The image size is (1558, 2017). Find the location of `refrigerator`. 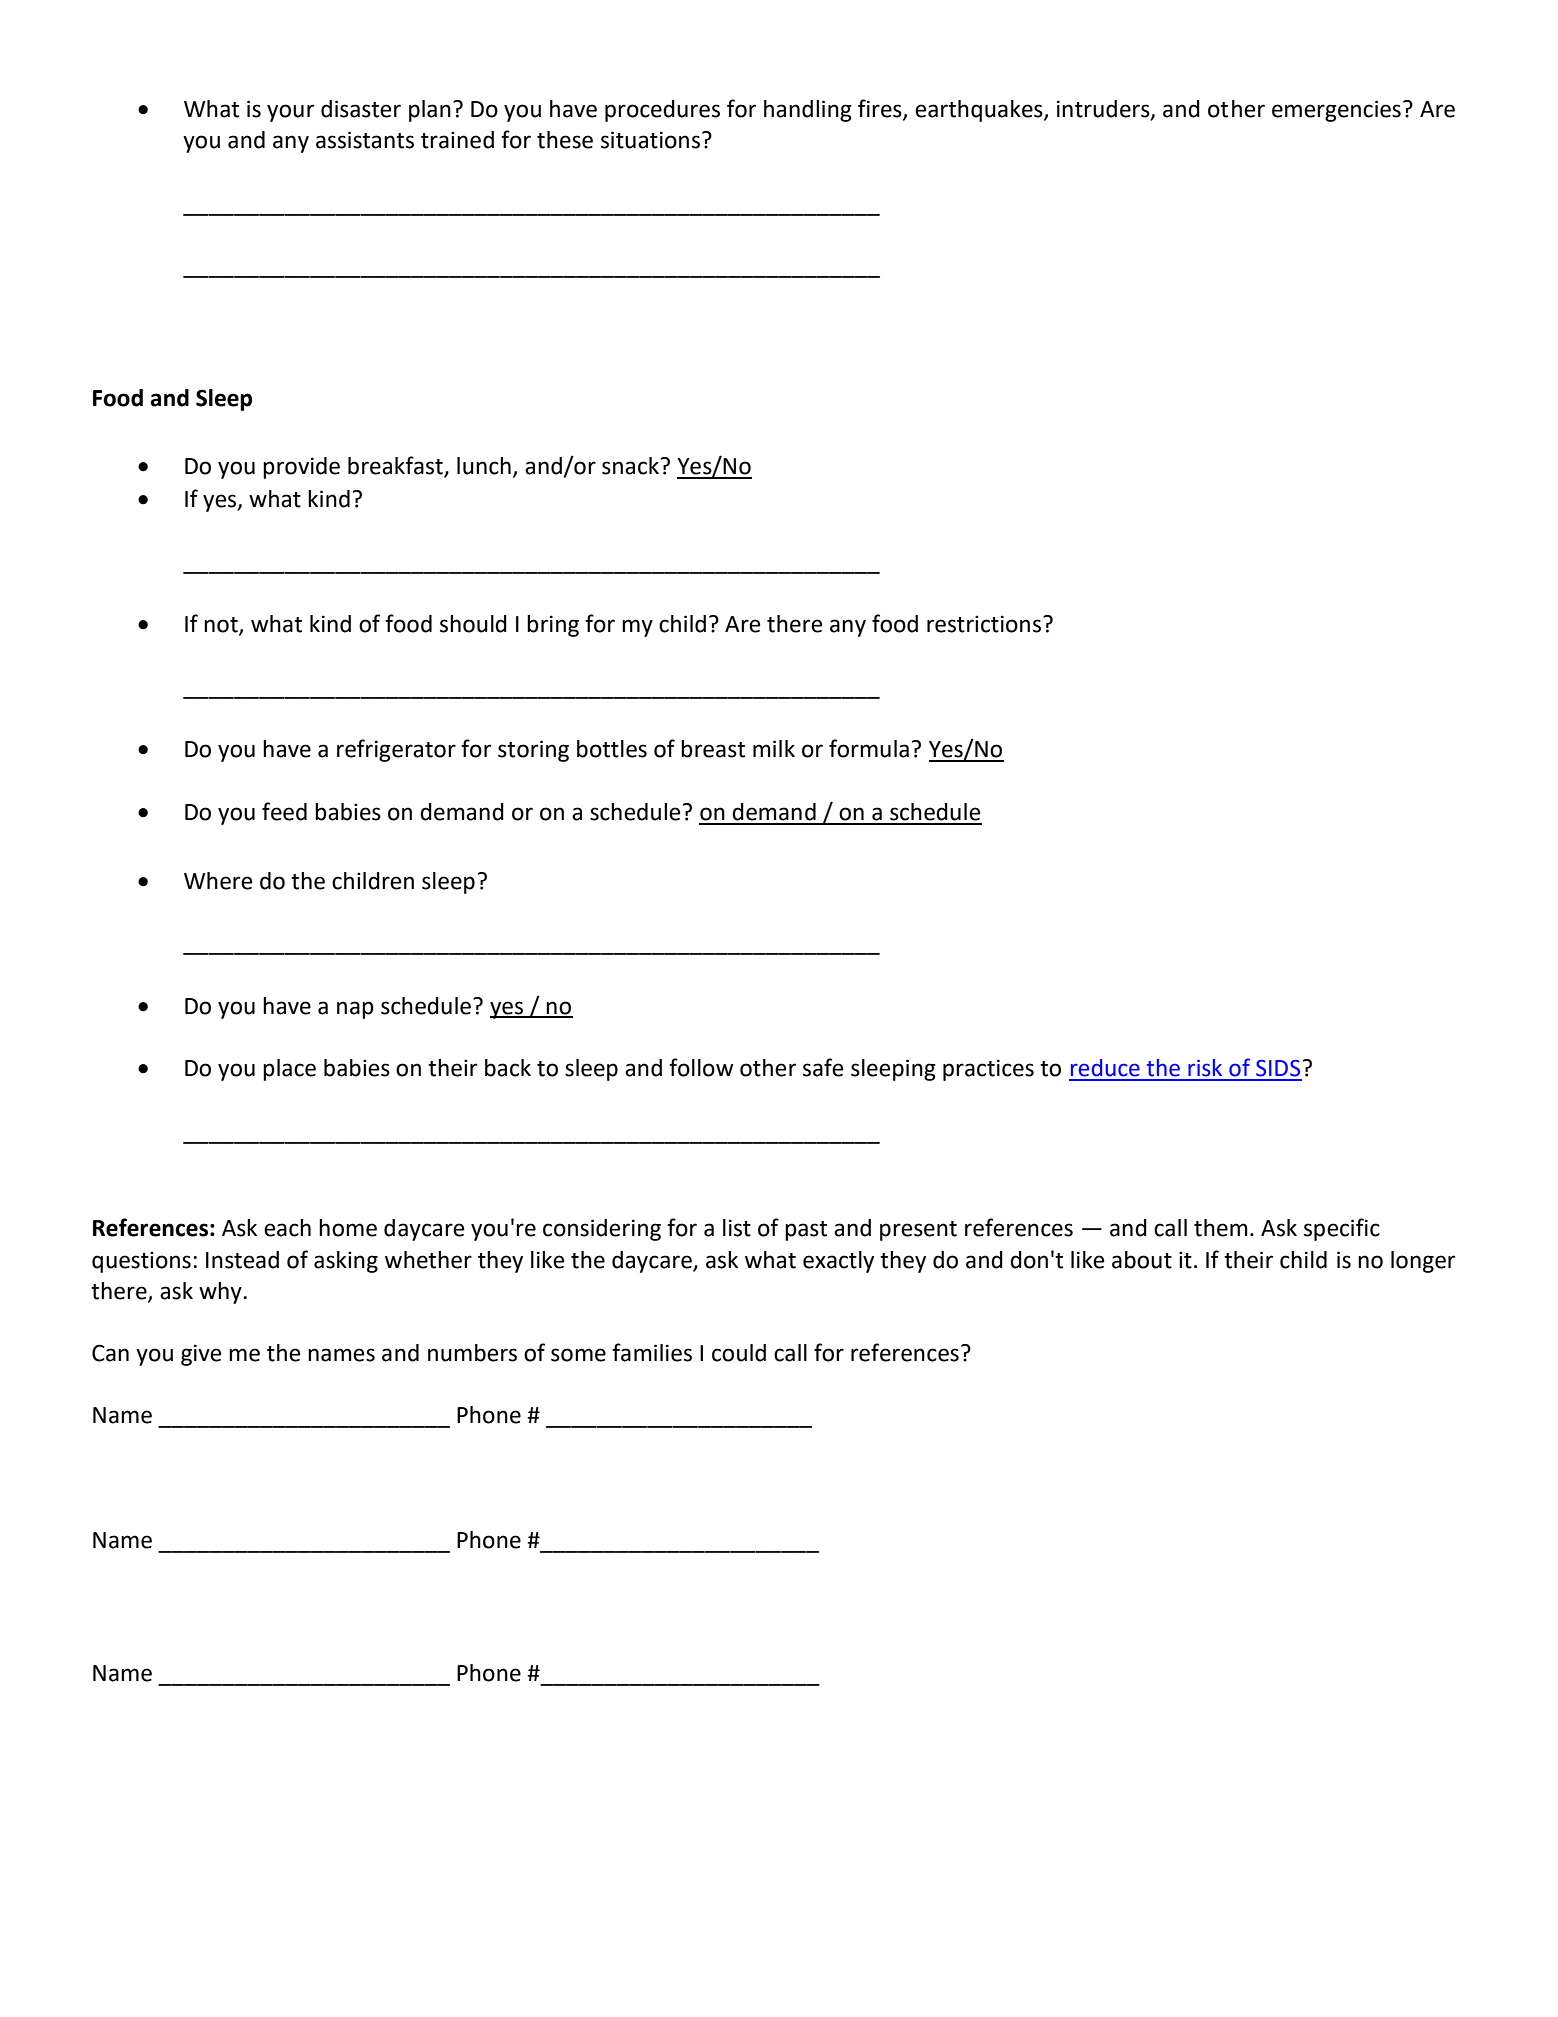

refrigerator is located at coordinates (396, 750).
